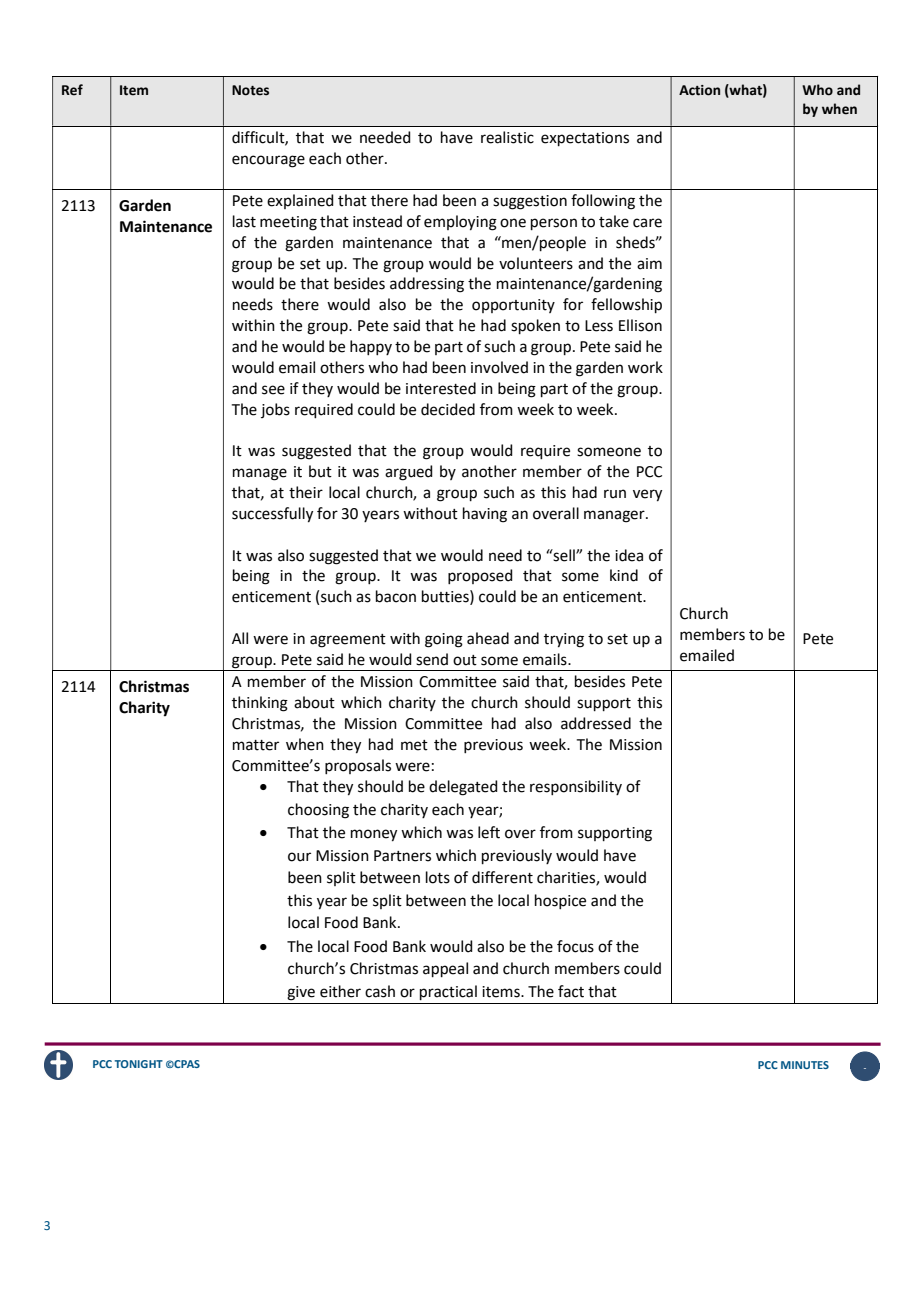 The width and height of the document is (924, 1308). What do you see at coordinates (272, 515) in the document?
I see `successfully` at bounding box center [272, 515].
